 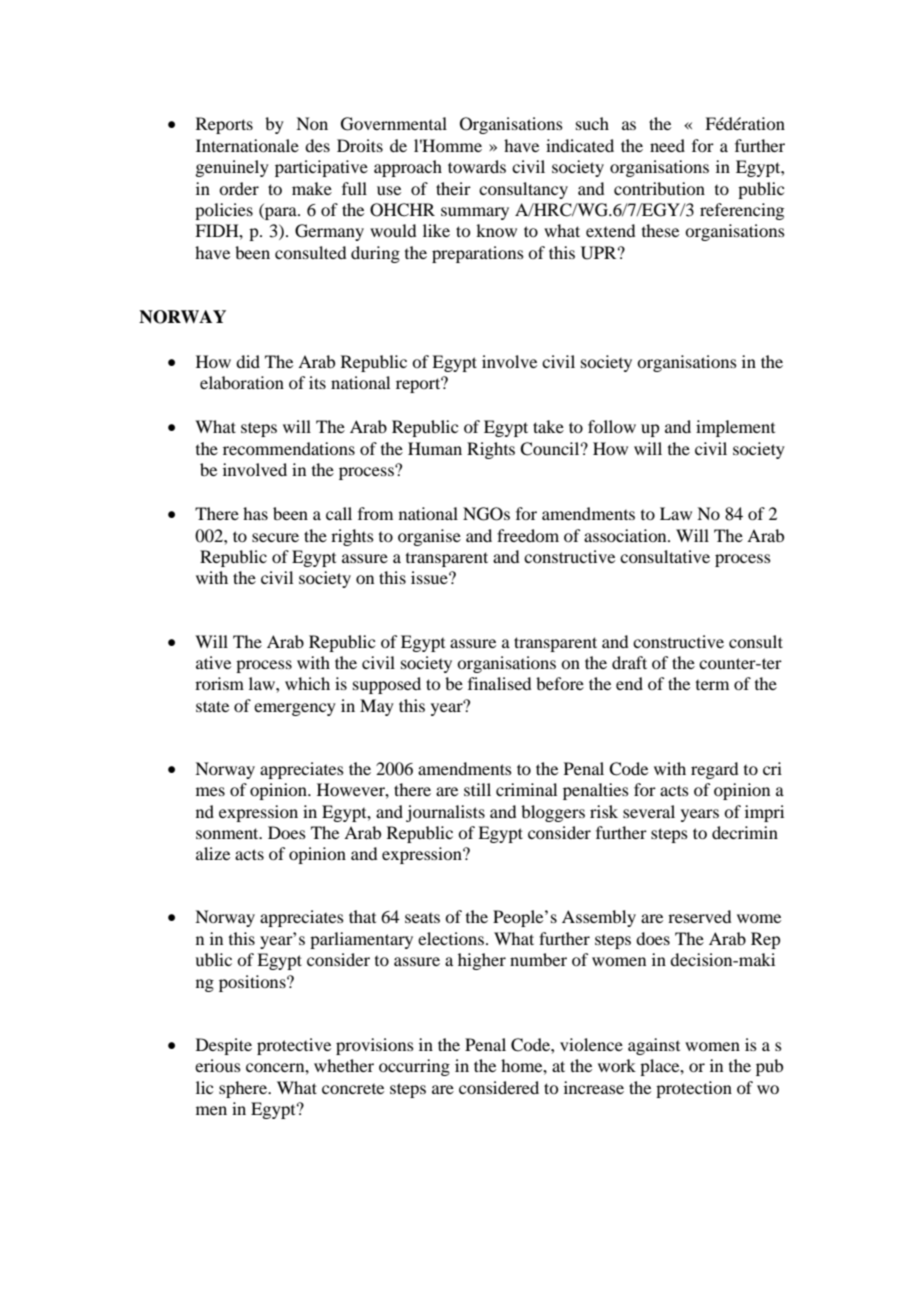 What do you see at coordinates (294, 1046) in the page?
I see `protective` at bounding box center [294, 1046].
